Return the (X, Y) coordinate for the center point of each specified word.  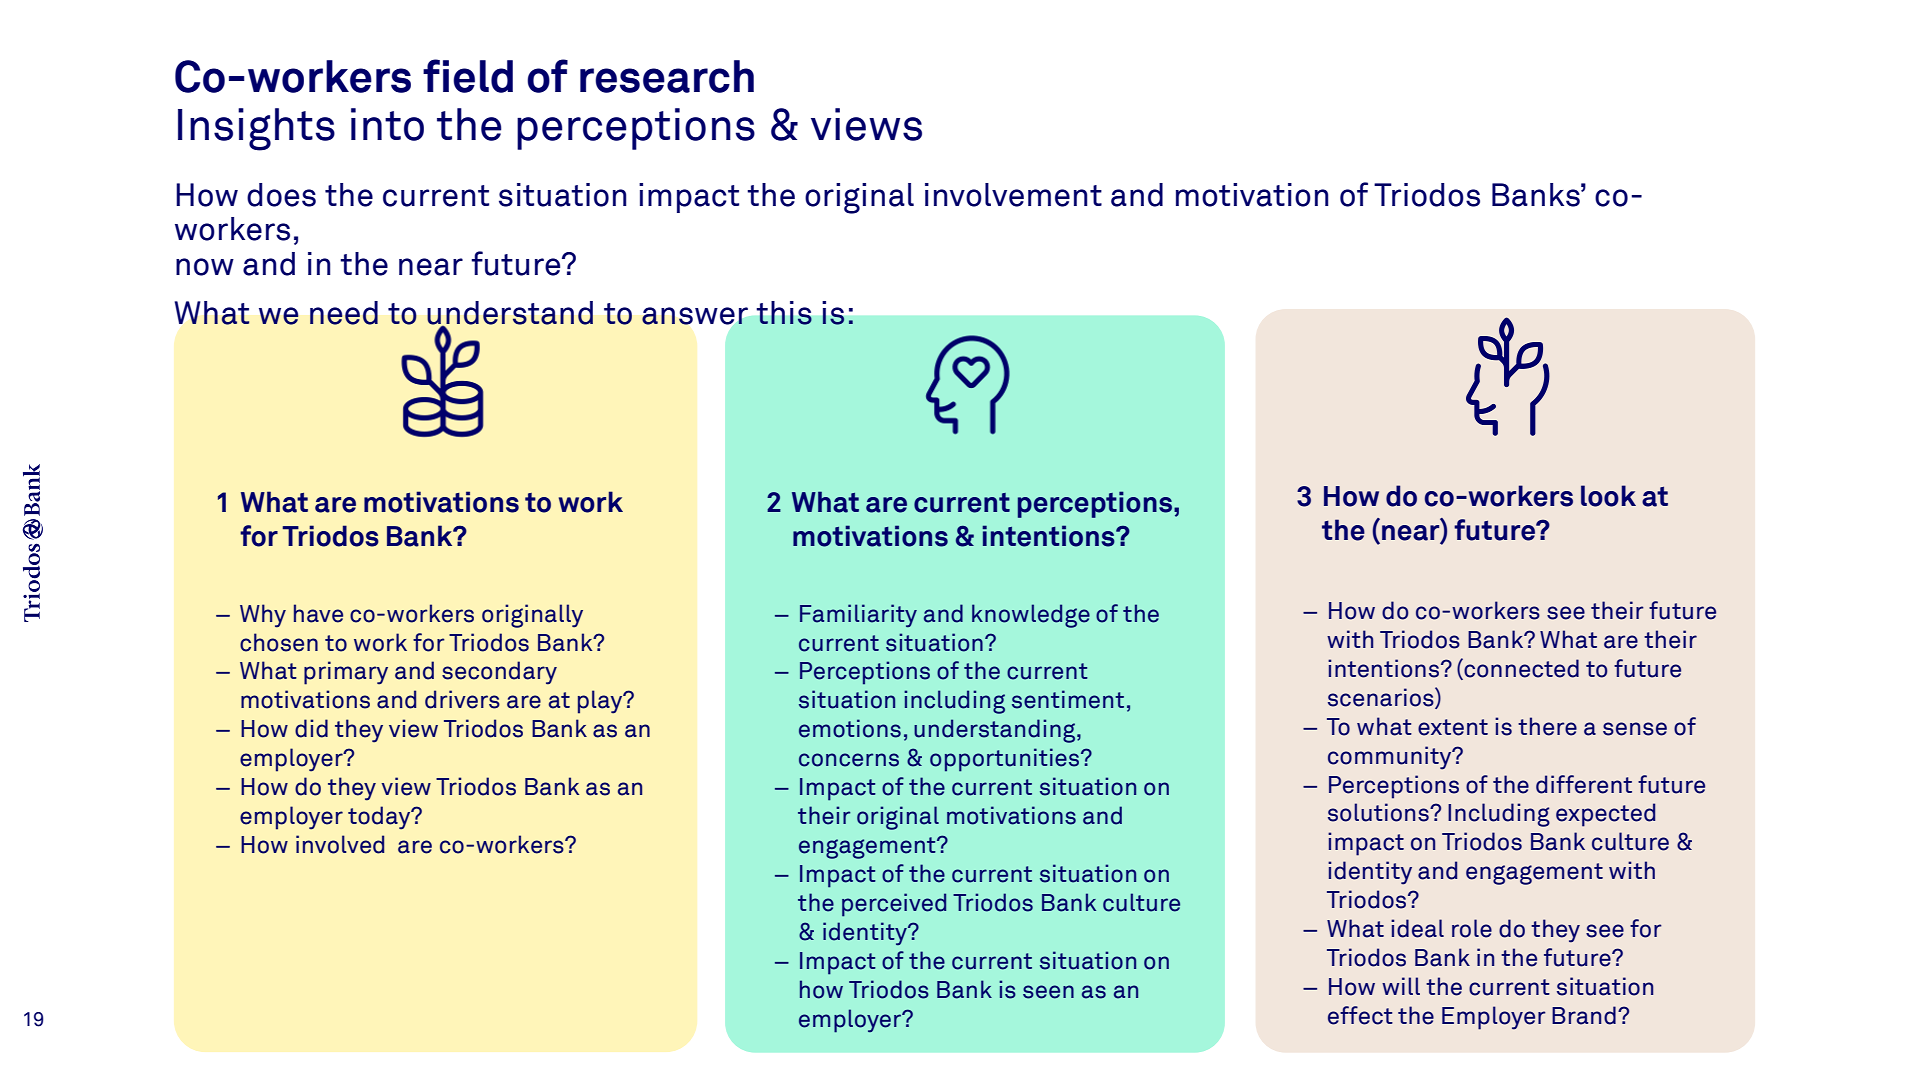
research (667, 76)
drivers (462, 699)
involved (340, 844)
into (387, 124)
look (1608, 496)
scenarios (1382, 697)
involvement (1013, 195)
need (344, 313)
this (784, 313)
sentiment (1068, 699)
